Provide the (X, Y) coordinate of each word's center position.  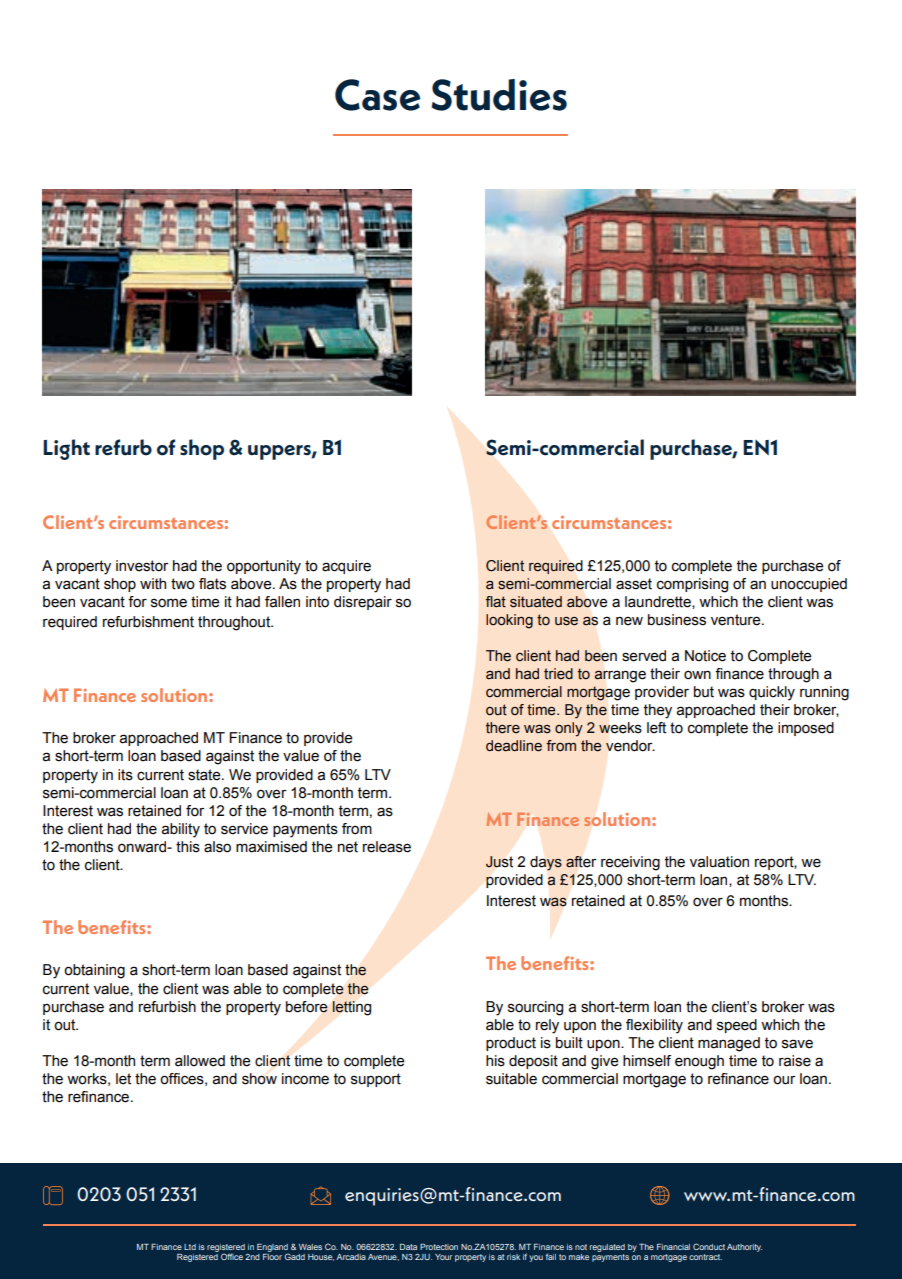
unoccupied (809, 585)
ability (181, 830)
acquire (346, 567)
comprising (692, 585)
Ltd (190, 1247)
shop (202, 449)
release (387, 847)
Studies (499, 95)
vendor (630, 746)
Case (378, 95)
